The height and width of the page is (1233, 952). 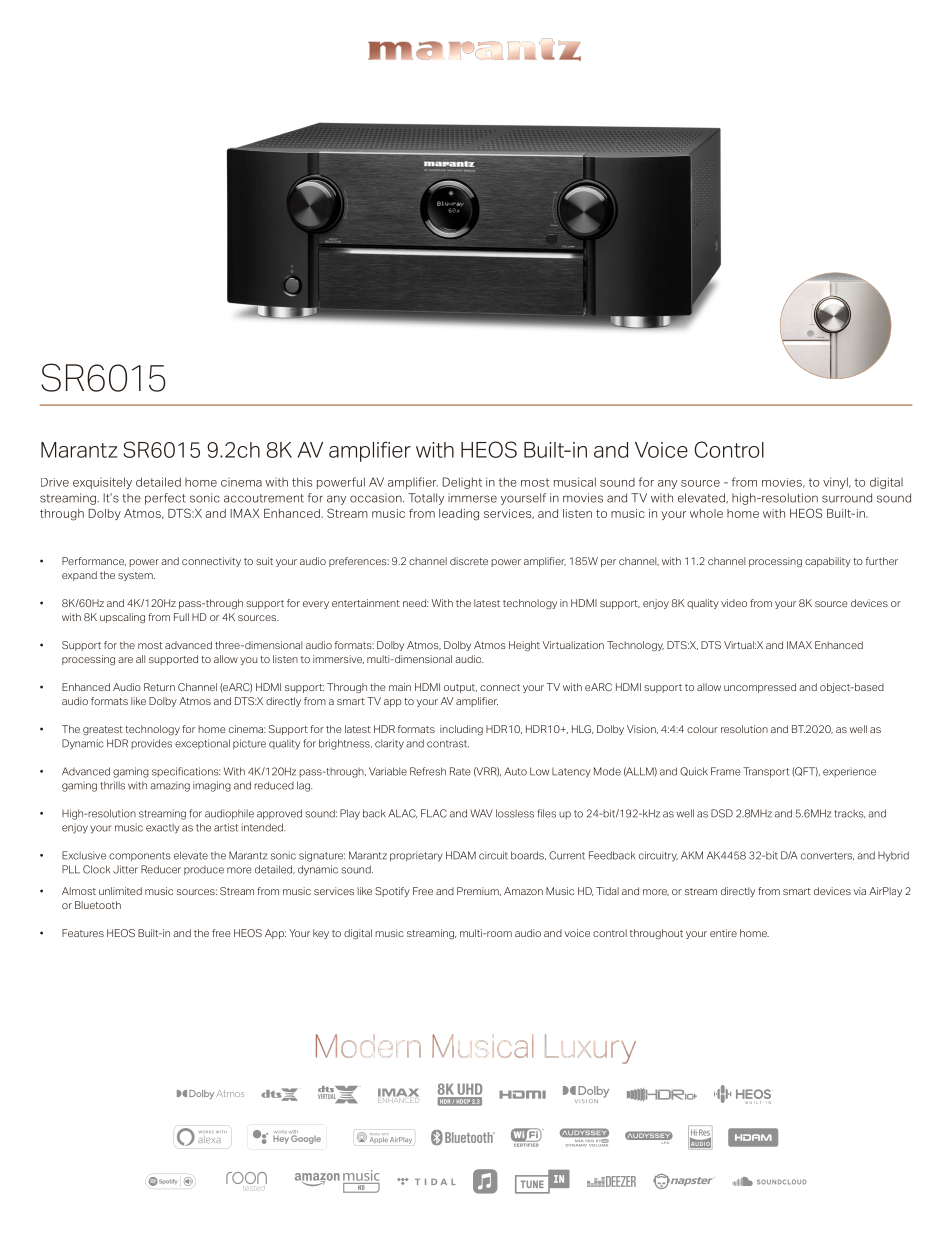 What do you see at coordinates (524, 646) in the page?
I see `Height` at bounding box center [524, 646].
